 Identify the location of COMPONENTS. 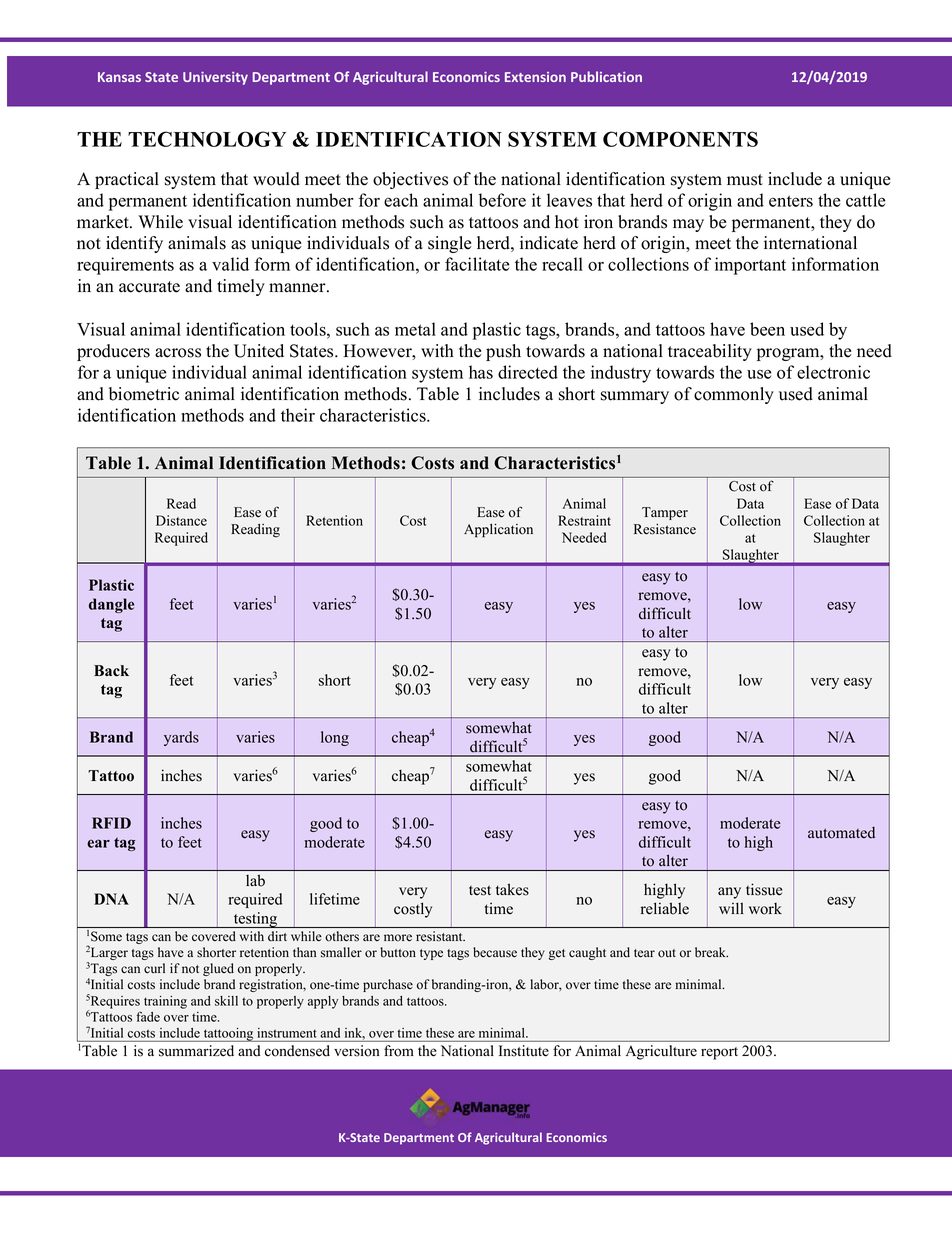
(680, 139).
